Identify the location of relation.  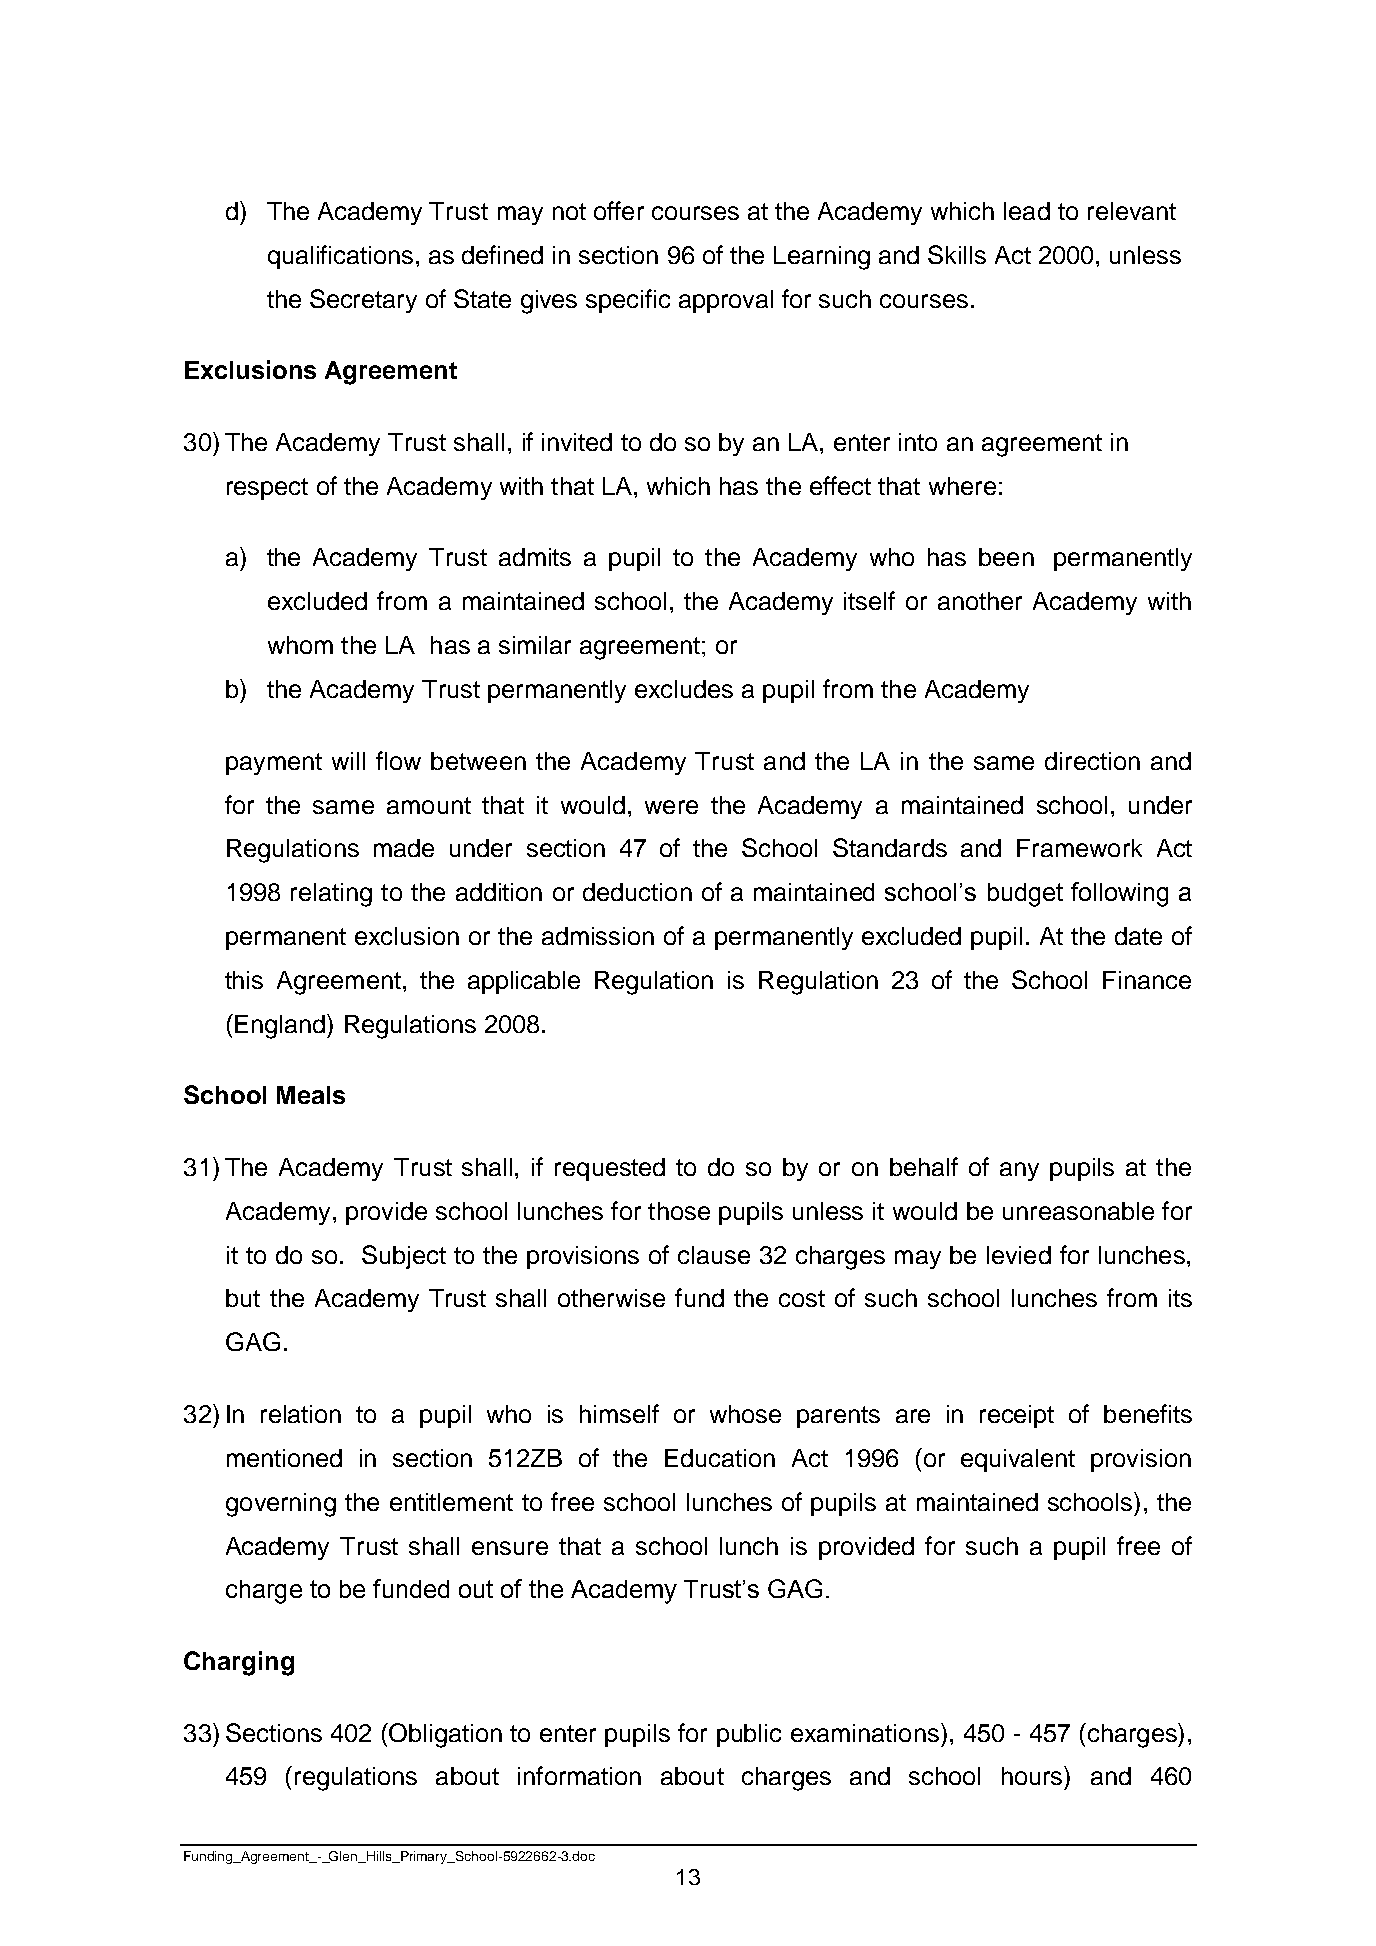
(301, 1414).
